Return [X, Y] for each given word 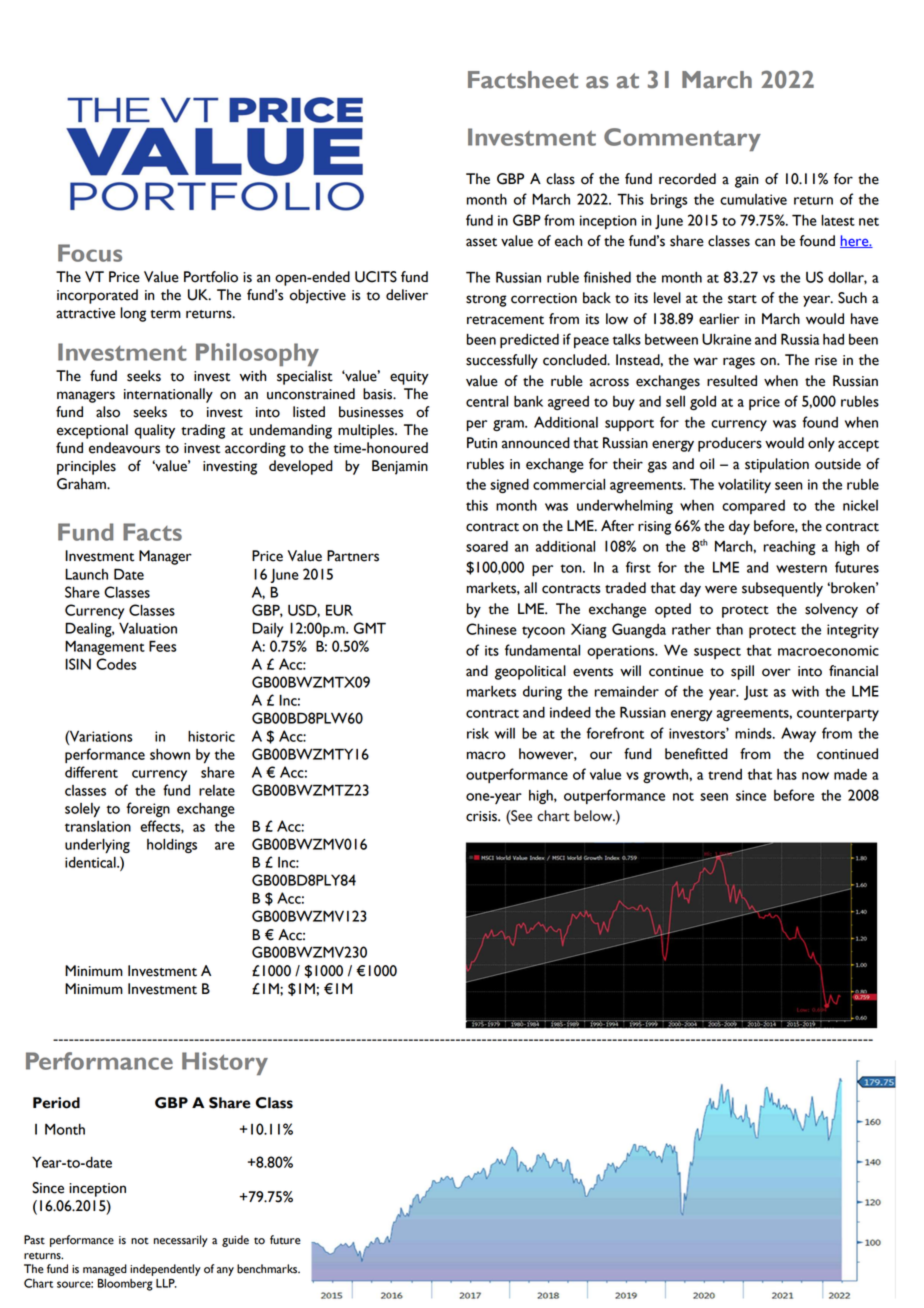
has [787, 774]
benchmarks [268, 1269]
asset [481, 242]
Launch [86, 574]
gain [746, 181]
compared [753, 507]
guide [235, 1241]
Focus [90, 253]
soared [487, 546]
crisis [482, 816]
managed [105, 1270]
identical [91, 862]
